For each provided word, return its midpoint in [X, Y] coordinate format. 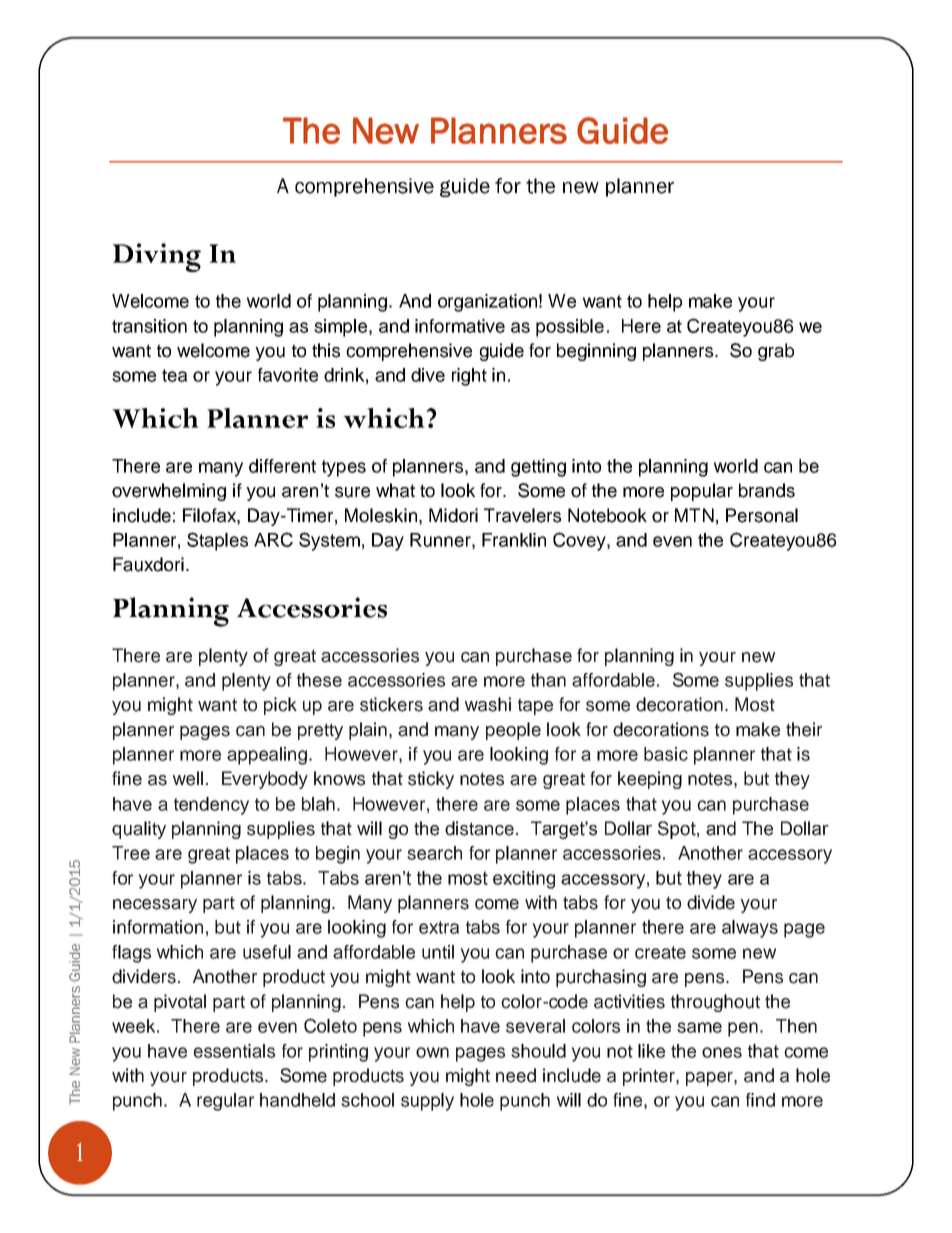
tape [535, 706]
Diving [157, 257]
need [516, 1075]
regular [225, 1102]
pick [280, 706]
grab [776, 352]
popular [702, 492]
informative [460, 326]
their [804, 729]
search [434, 853]
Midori [453, 515]
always [750, 929]
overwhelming [169, 492]
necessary [155, 906]
